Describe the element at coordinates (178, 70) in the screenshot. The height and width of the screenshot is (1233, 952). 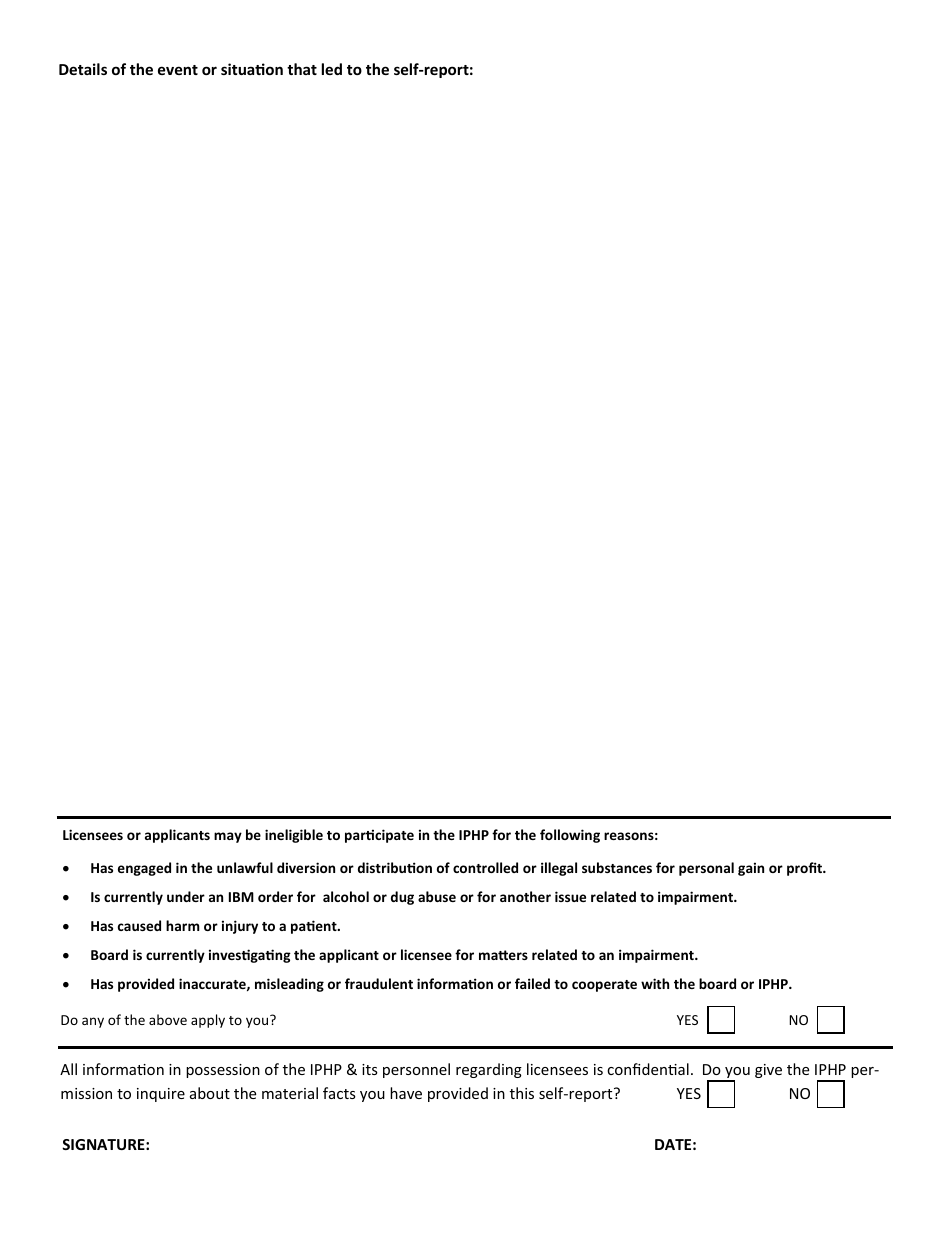
I see `event` at that location.
